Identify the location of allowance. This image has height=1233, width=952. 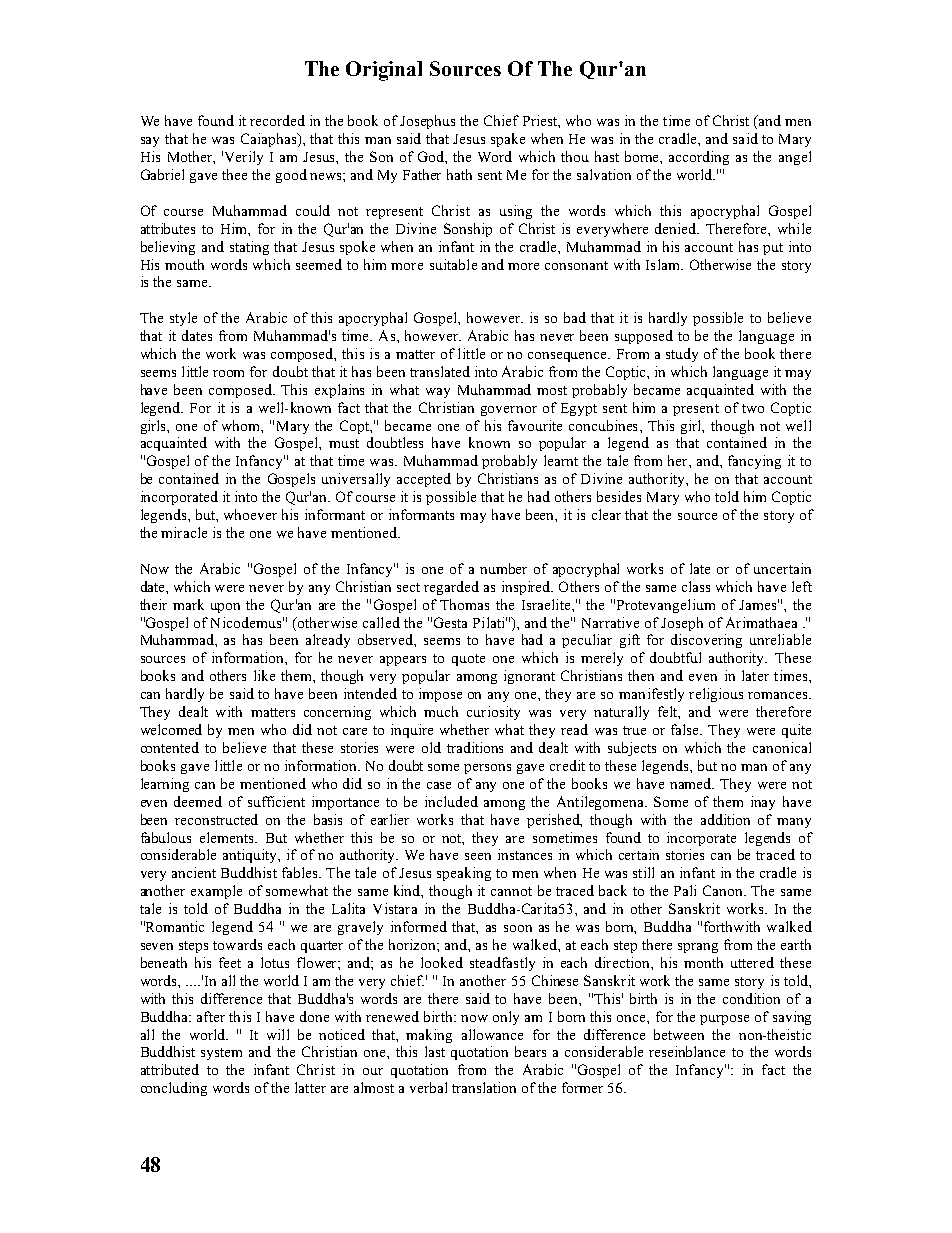
(492, 1034).
